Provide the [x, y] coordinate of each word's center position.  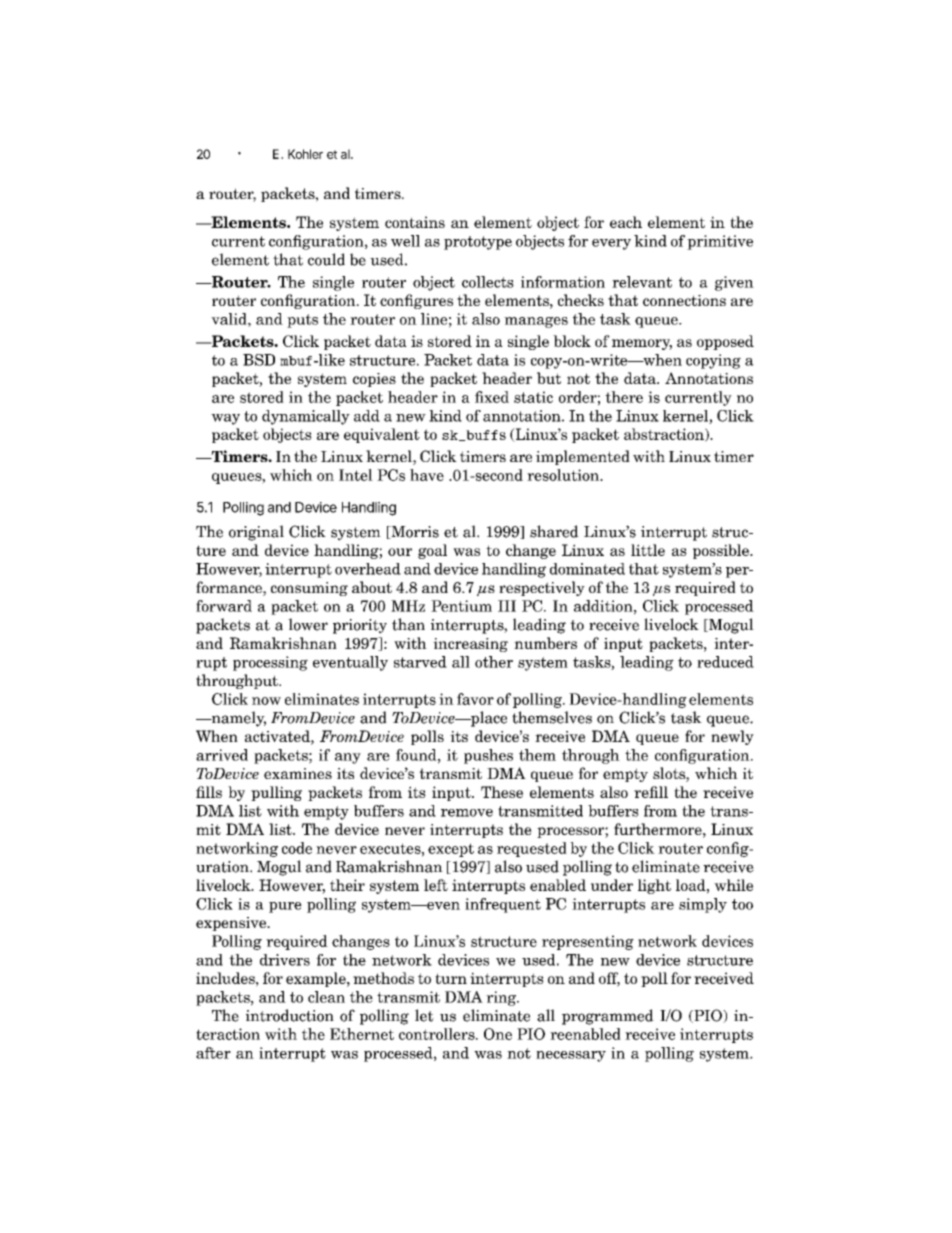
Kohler [305, 154]
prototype [478, 243]
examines [298, 773]
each [626, 222]
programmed [608, 1017]
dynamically [306, 417]
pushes [488, 756]
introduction [290, 1015]
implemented [583, 457]
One [498, 1034]
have [427, 475]
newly [732, 737]
